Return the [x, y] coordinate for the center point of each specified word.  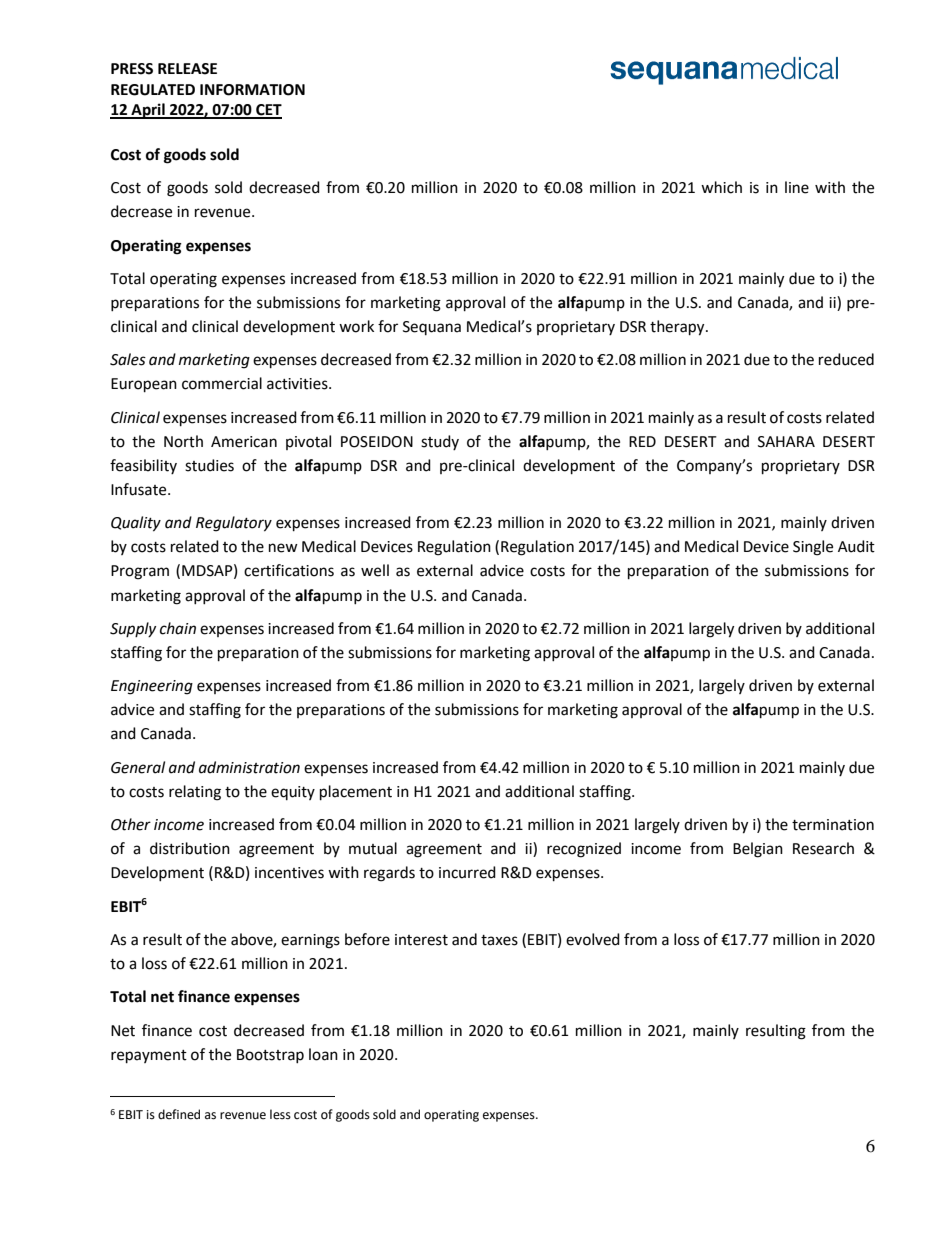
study [440, 442]
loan [323, 1054]
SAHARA [786, 442]
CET [268, 111]
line [797, 187]
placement [356, 793]
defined [179, 1114]
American [244, 442]
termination [833, 825]
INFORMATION [252, 90]
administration [249, 767]
